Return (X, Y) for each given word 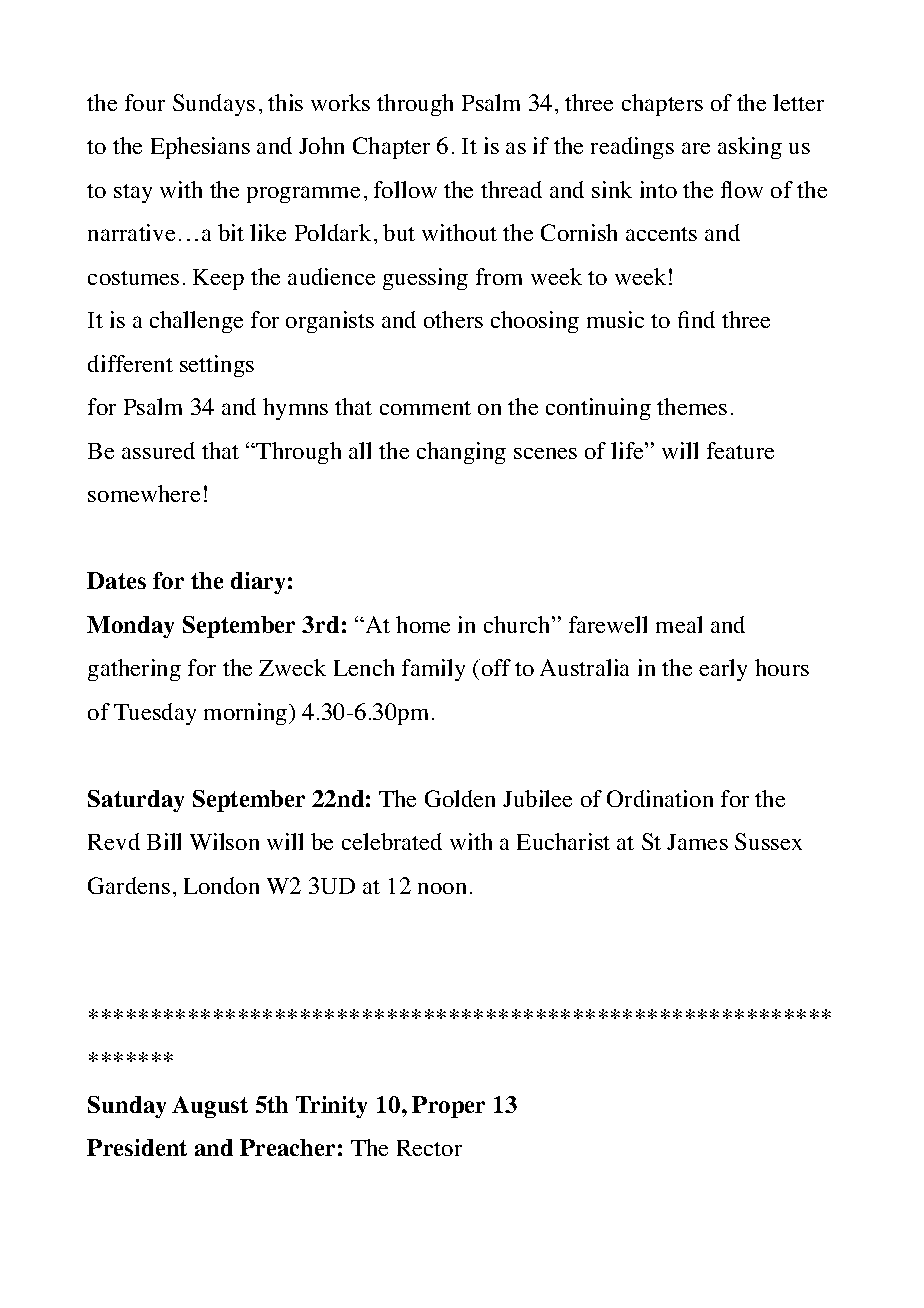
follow (405, 189)
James (697, 842)
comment (425, 408)
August (210, 1107)
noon (442, 888)
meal (679, 624)
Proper (448, 1107)
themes (692, 406)
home (423, 624)
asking (750, 148)
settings (217, 366)
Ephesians (200, 148)
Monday (130, 627)
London (221, 885)
